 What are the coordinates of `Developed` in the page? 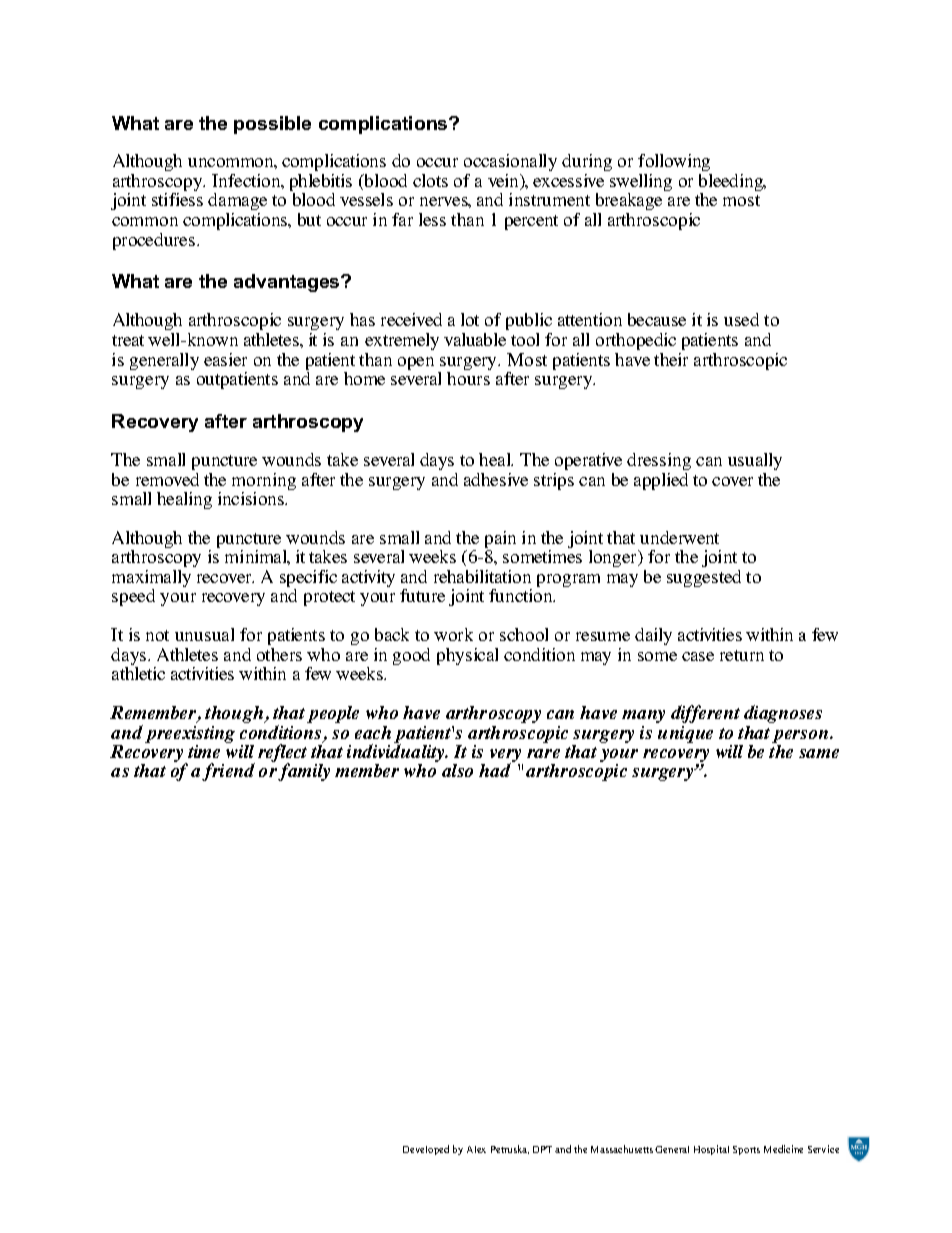 It's located at (426, 1150).
